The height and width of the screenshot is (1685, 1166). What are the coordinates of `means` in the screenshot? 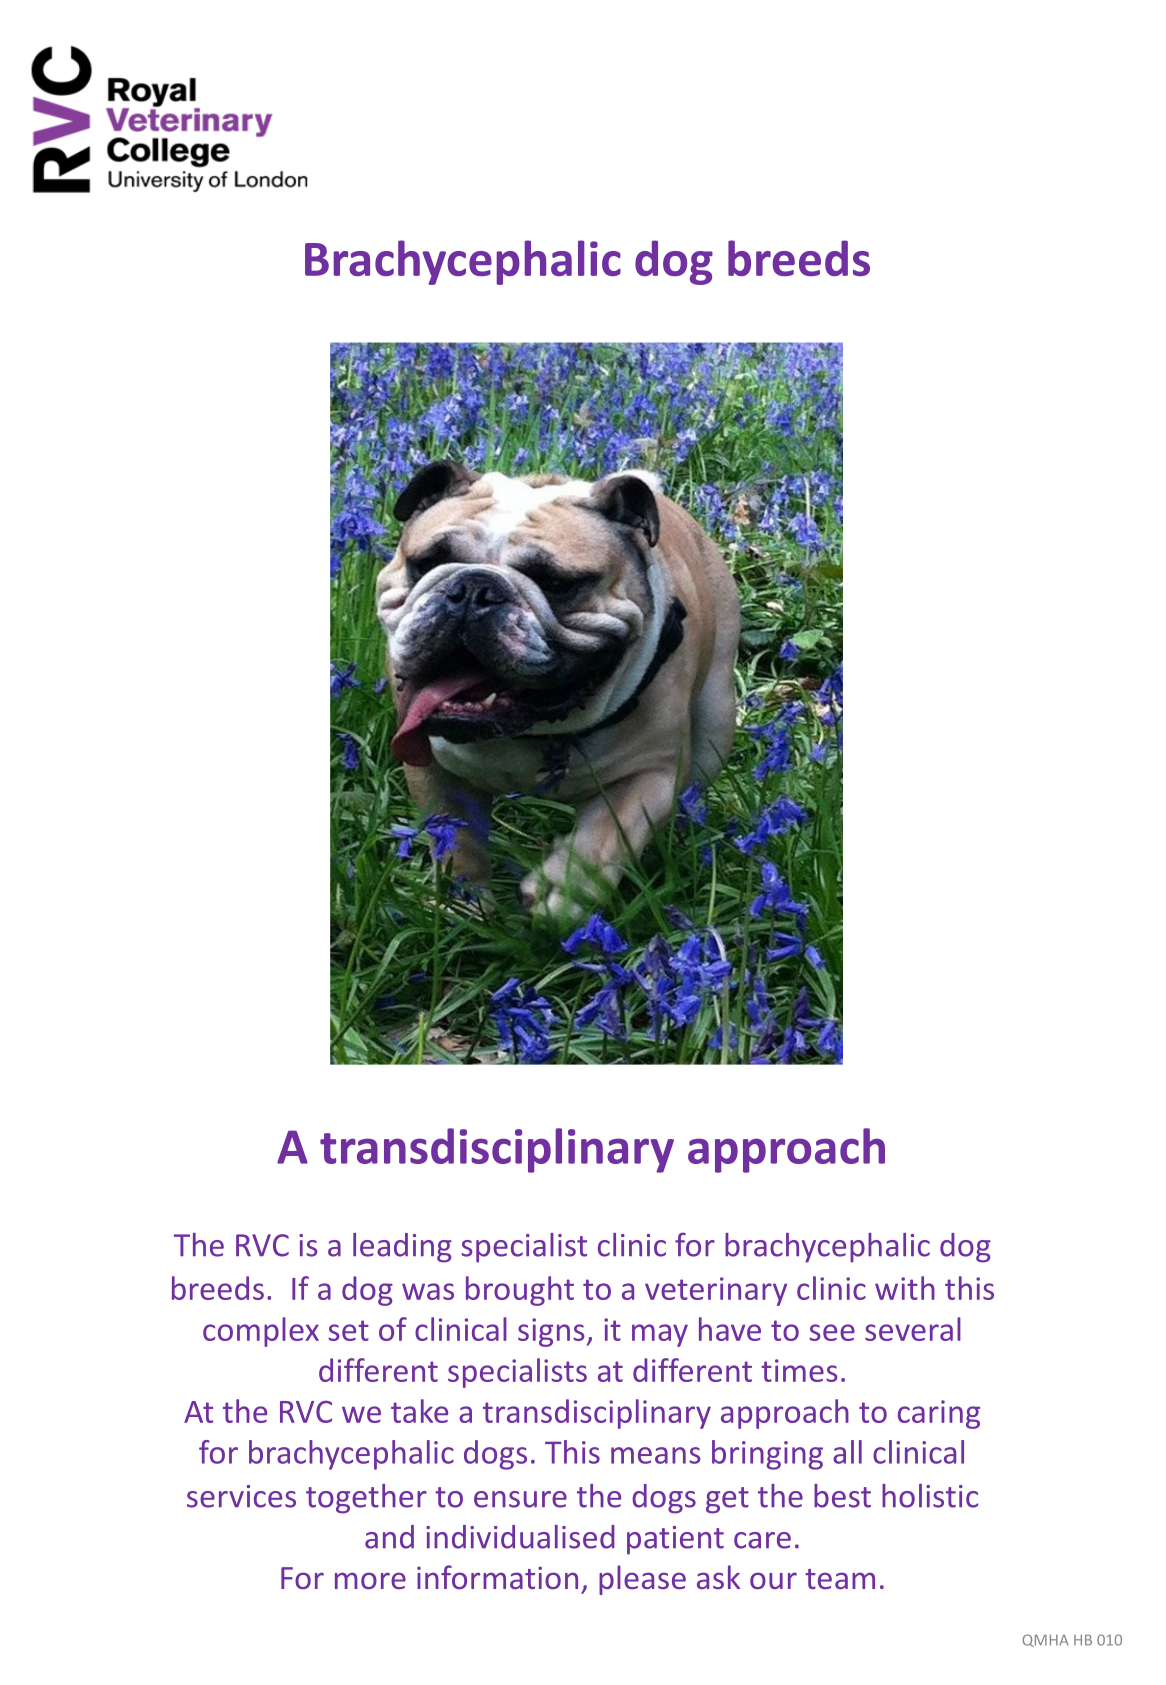 It's located at (655, 1455).
